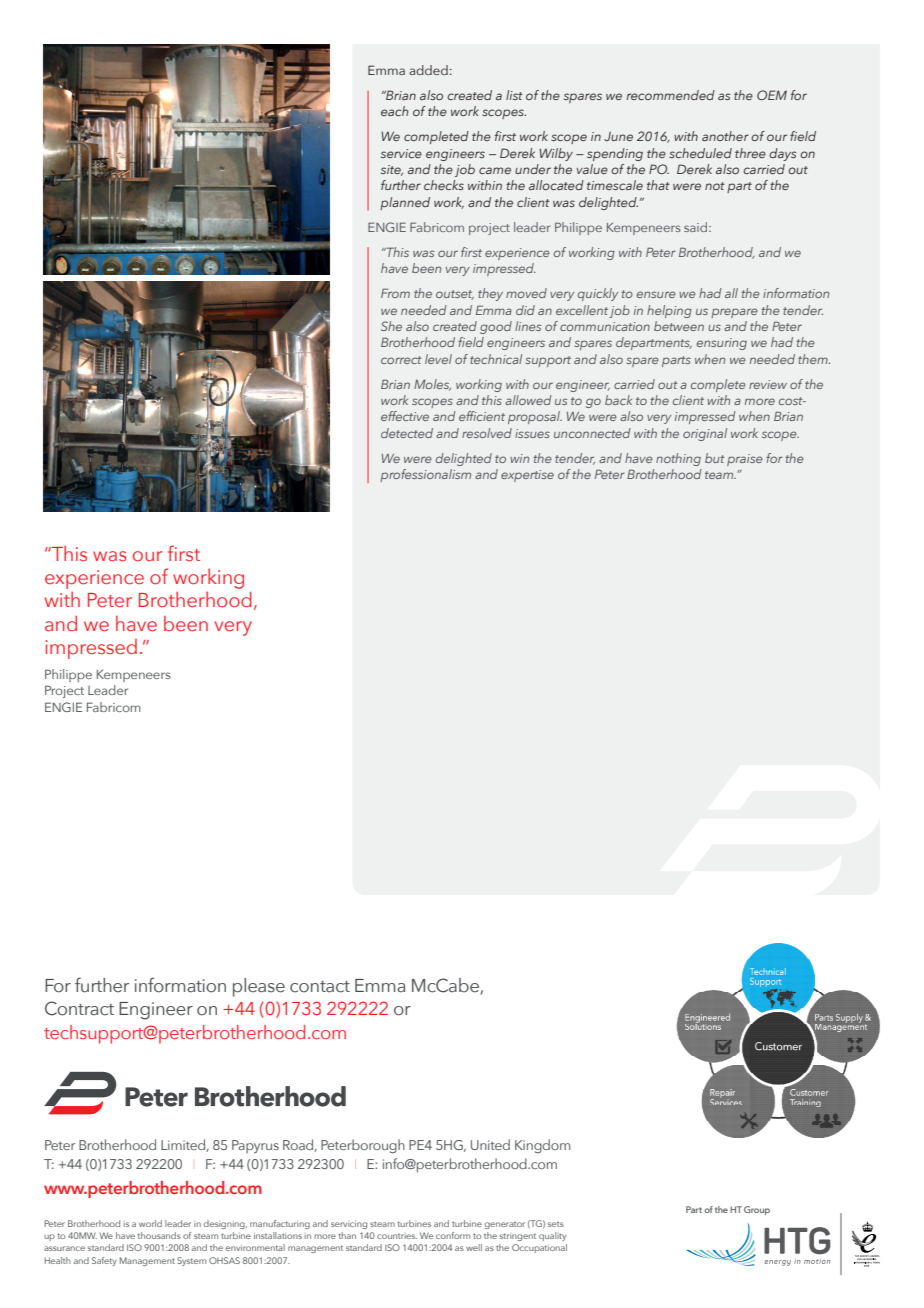 The image size is (924, 1308). Describe the element at coordinates (768, 384) in the screenshot. I see `review` at that location.
